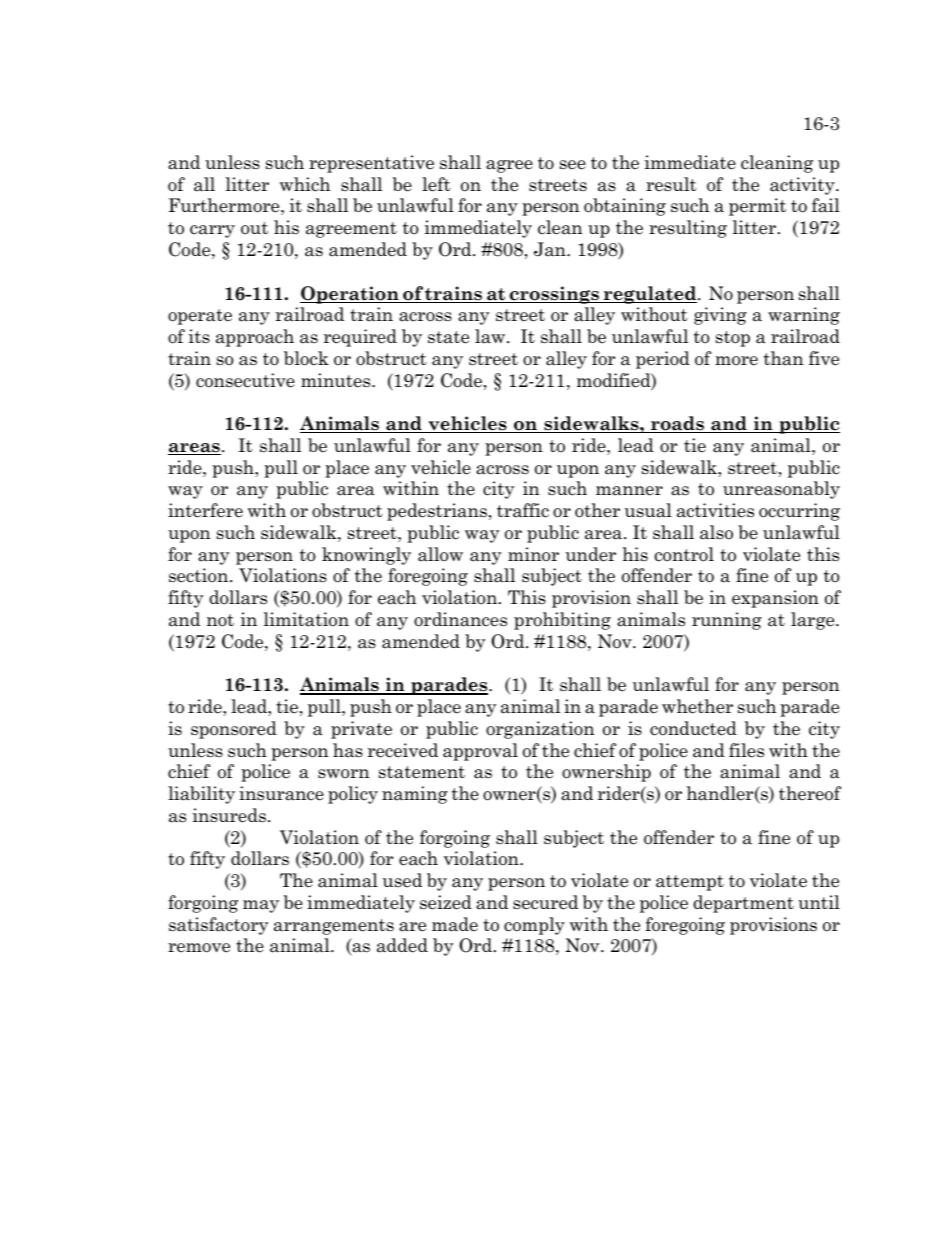 The image size is (952, 1233). What do you see at coordinates (540, 730) in the image?
I see `organization` at bounding box center [540, 730].
